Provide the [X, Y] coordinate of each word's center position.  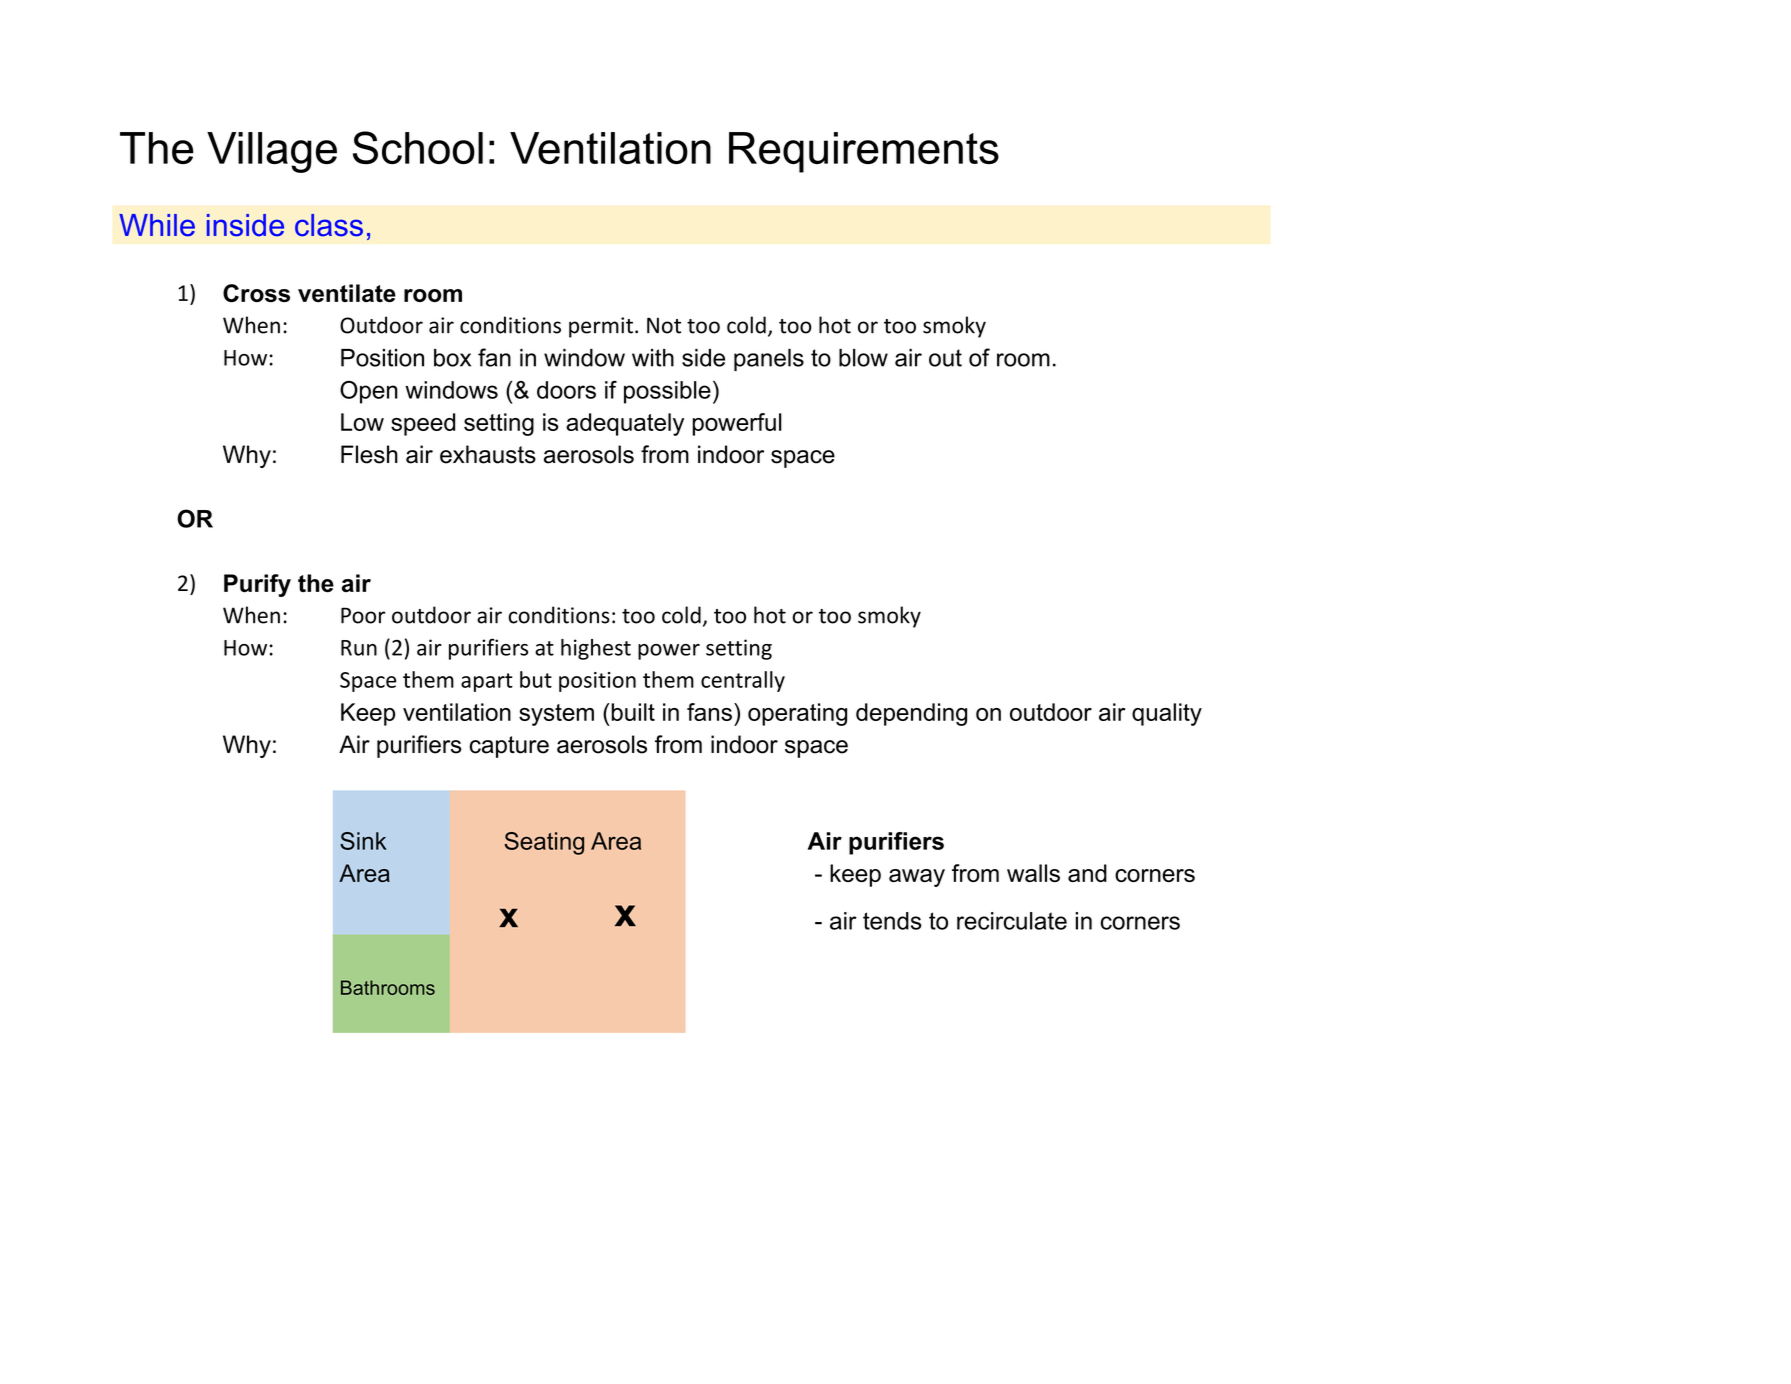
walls [1033, 873]
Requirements [864, 152]
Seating [544, 843]
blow [863, 358]
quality [1167, 714]
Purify [257, 585]
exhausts [488, 454]
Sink [363, 841]
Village [272, 152]
